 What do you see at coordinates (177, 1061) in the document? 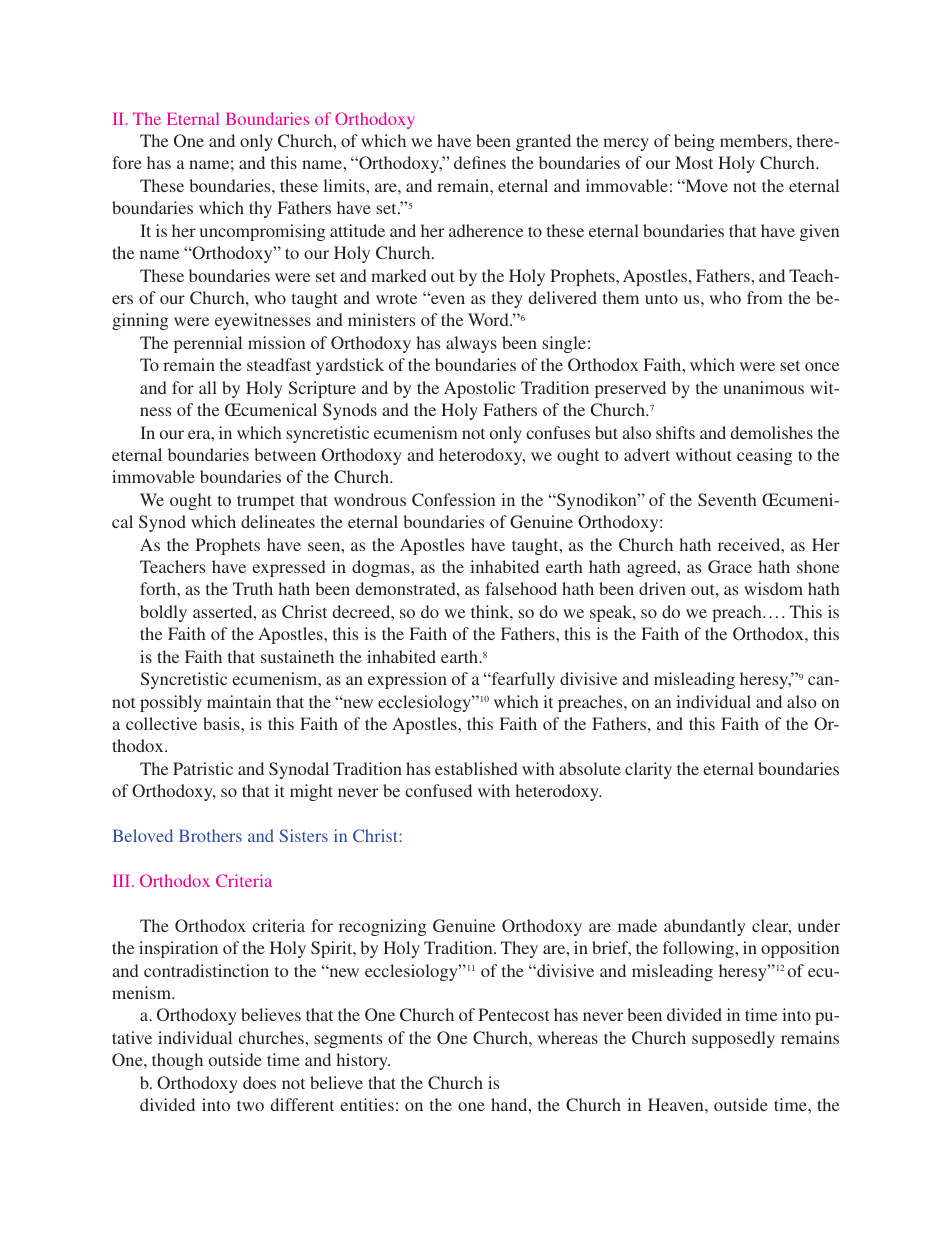
I see `though` at bounding box center [177, 1061].
